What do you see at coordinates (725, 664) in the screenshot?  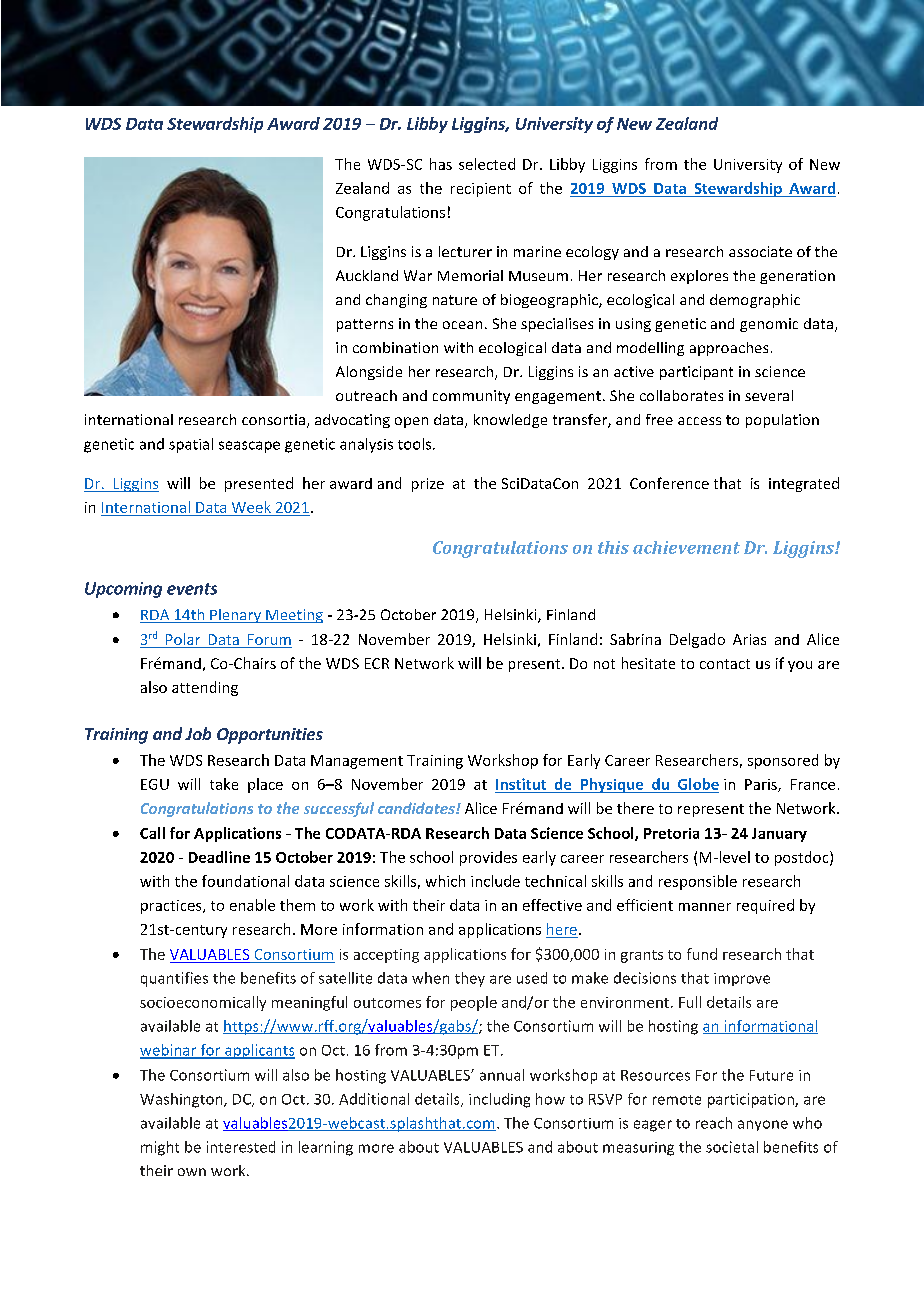 I see `contact` at bounding box center [725, 664].
